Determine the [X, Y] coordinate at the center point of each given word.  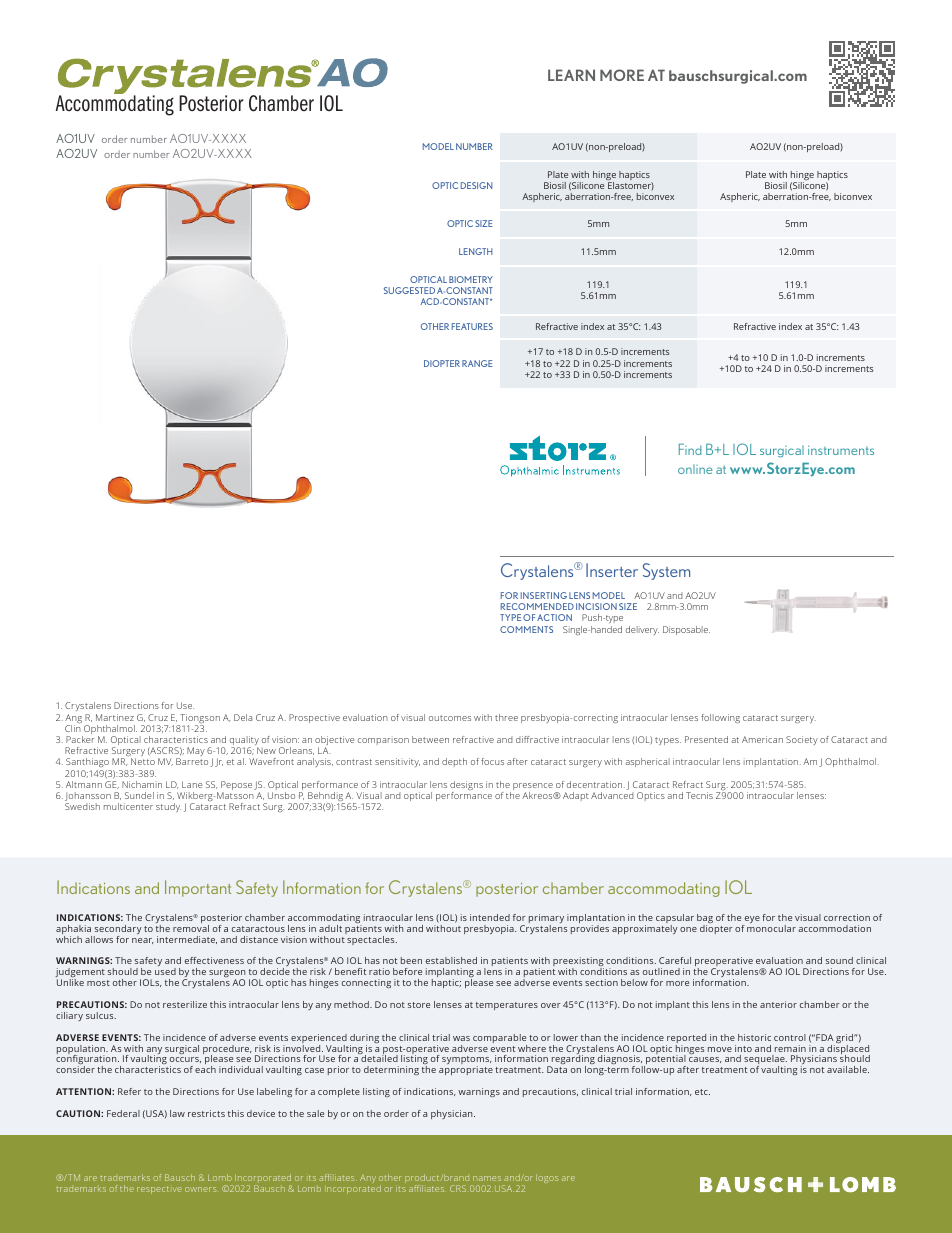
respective [159, 1190]
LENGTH [476, 251]
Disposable [686, 630]
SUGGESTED [409, 290]
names [487, 1178]
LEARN [571, 75]
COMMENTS [526, 629]
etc [702, 1092]
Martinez [115, 717]
